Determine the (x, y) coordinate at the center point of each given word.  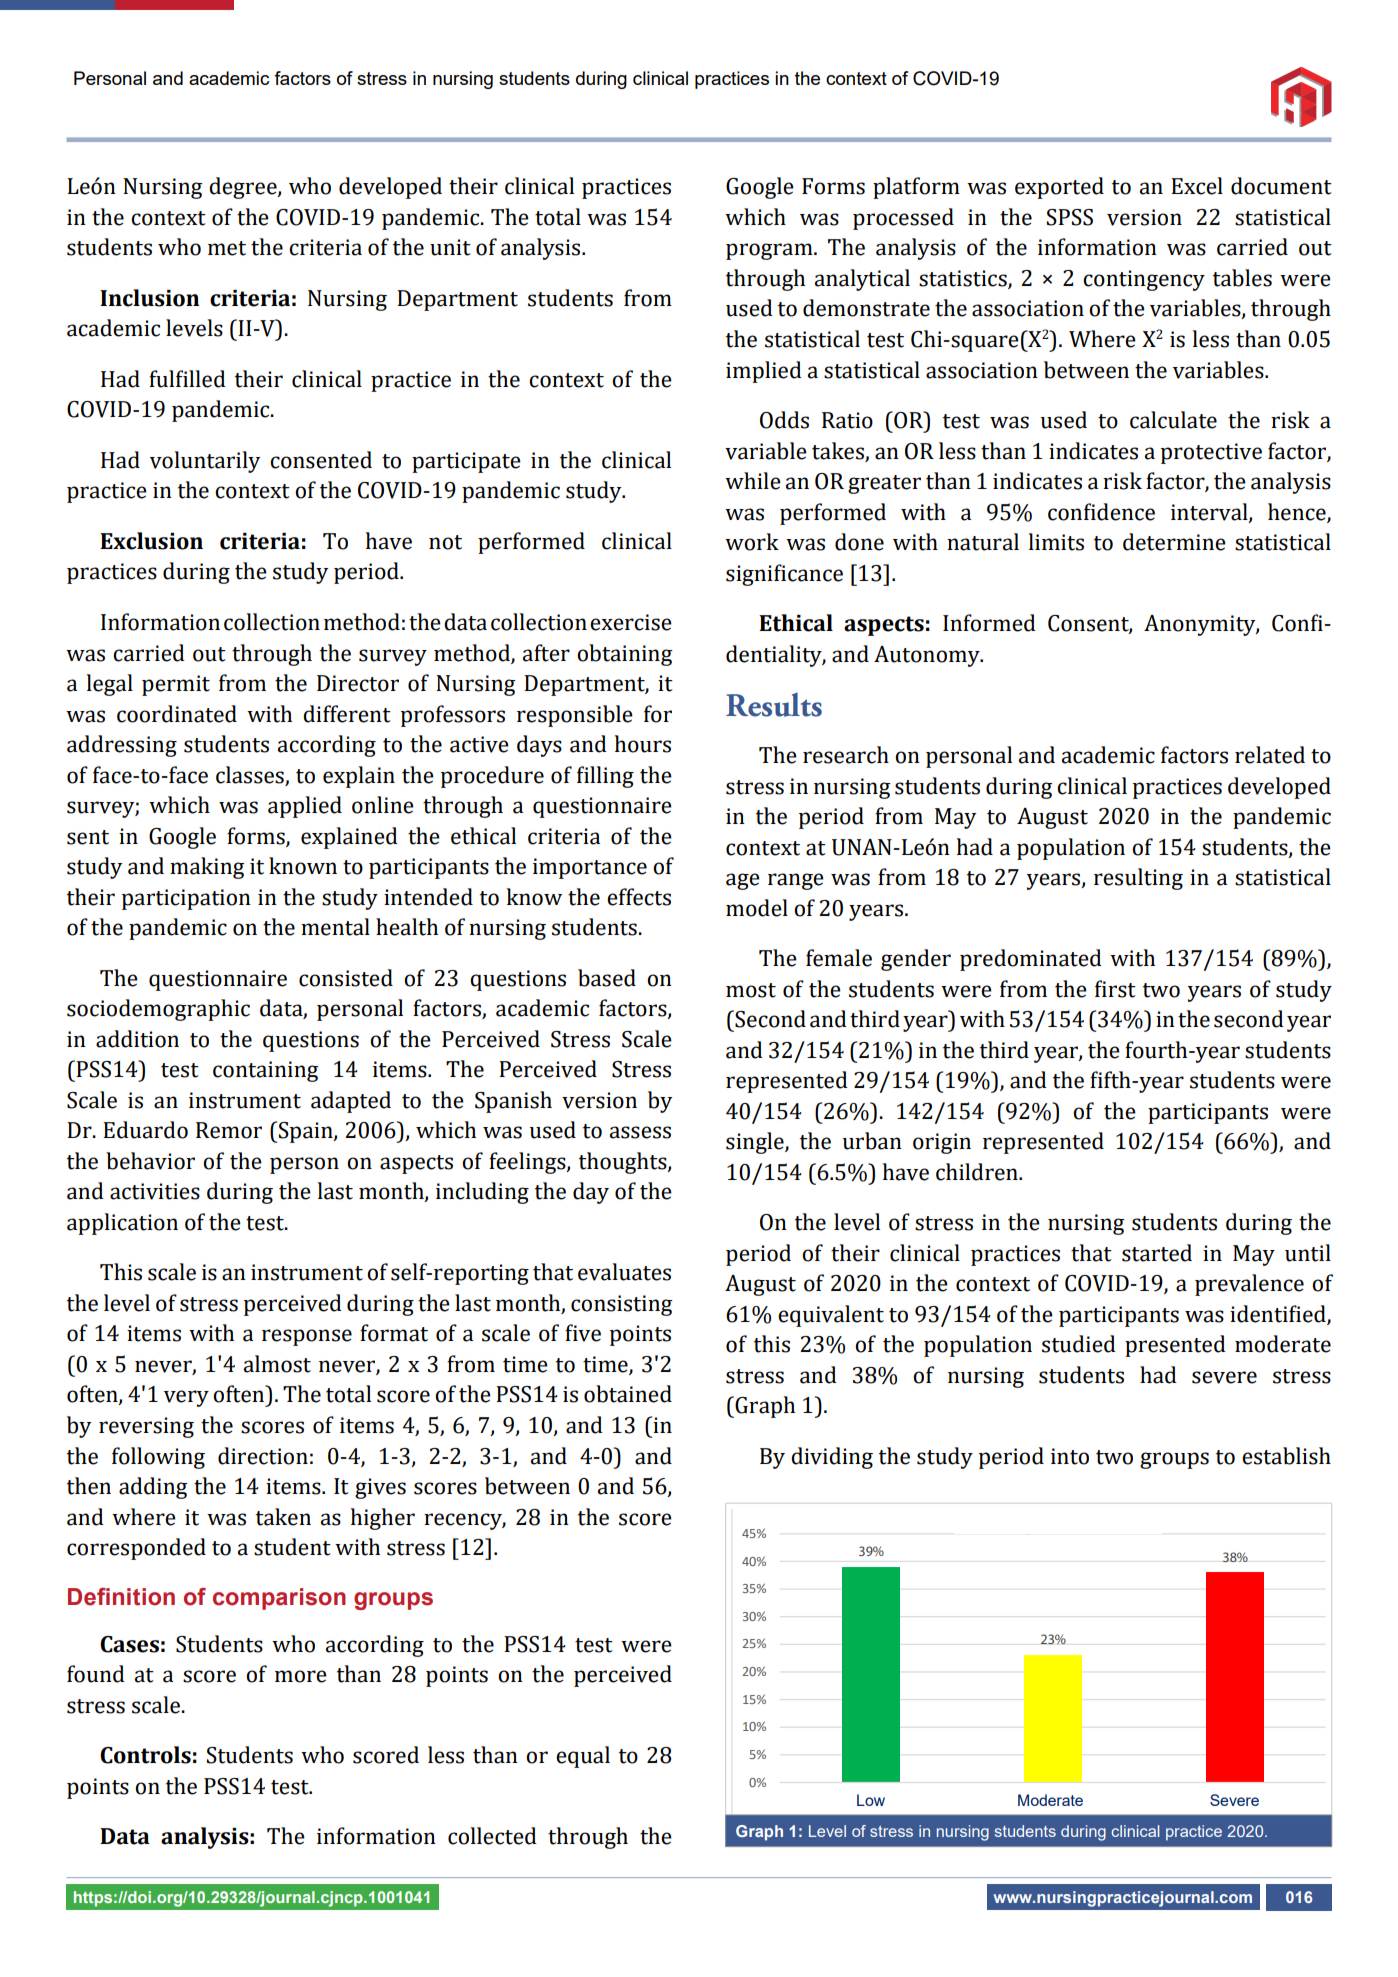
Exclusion (151, 541)
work (752, 542)
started (1157, 1253)
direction (263, 1456)
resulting (1138, 879)
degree (244, 188)
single (756, 1143)
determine (1174, 542)
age (743, 881)
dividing (832, 1458)
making (207, 868)
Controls (145, 1755)
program (770, 251)
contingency (1144, 280)
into (1070, 1456)
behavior (150, 1161)
